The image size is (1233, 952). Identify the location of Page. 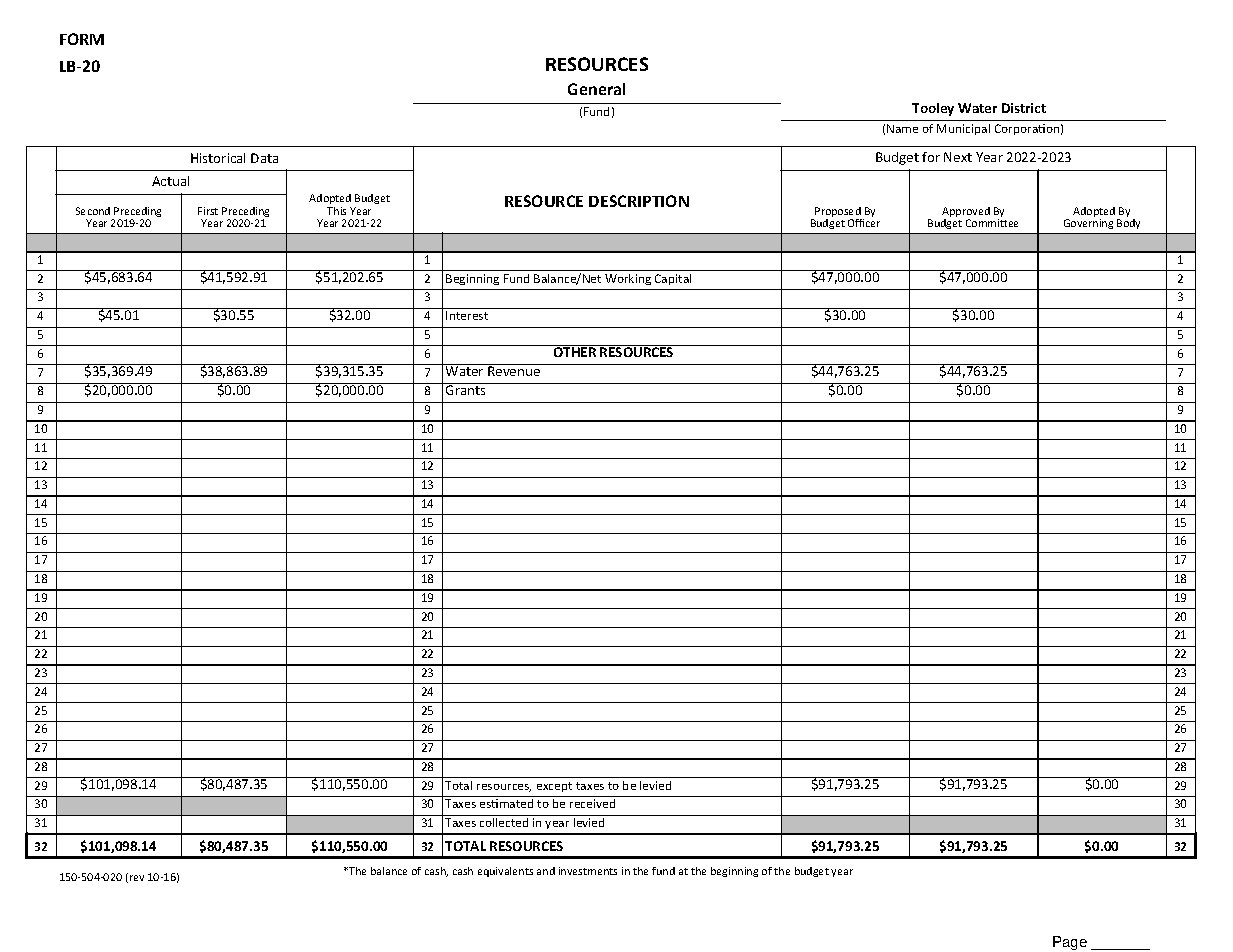
(1070, 943).
